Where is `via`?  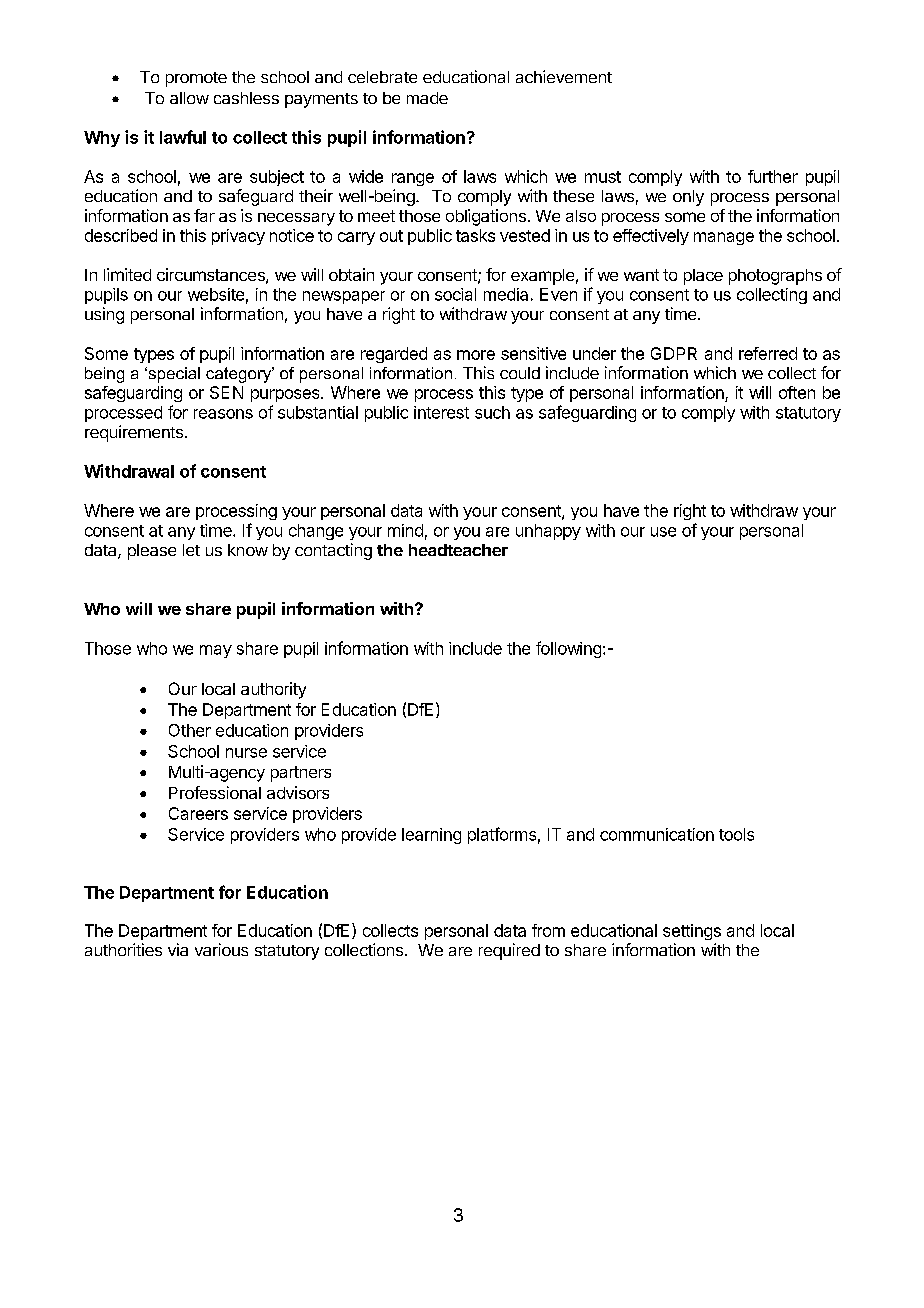
via is located at coordinates (178, 949).
